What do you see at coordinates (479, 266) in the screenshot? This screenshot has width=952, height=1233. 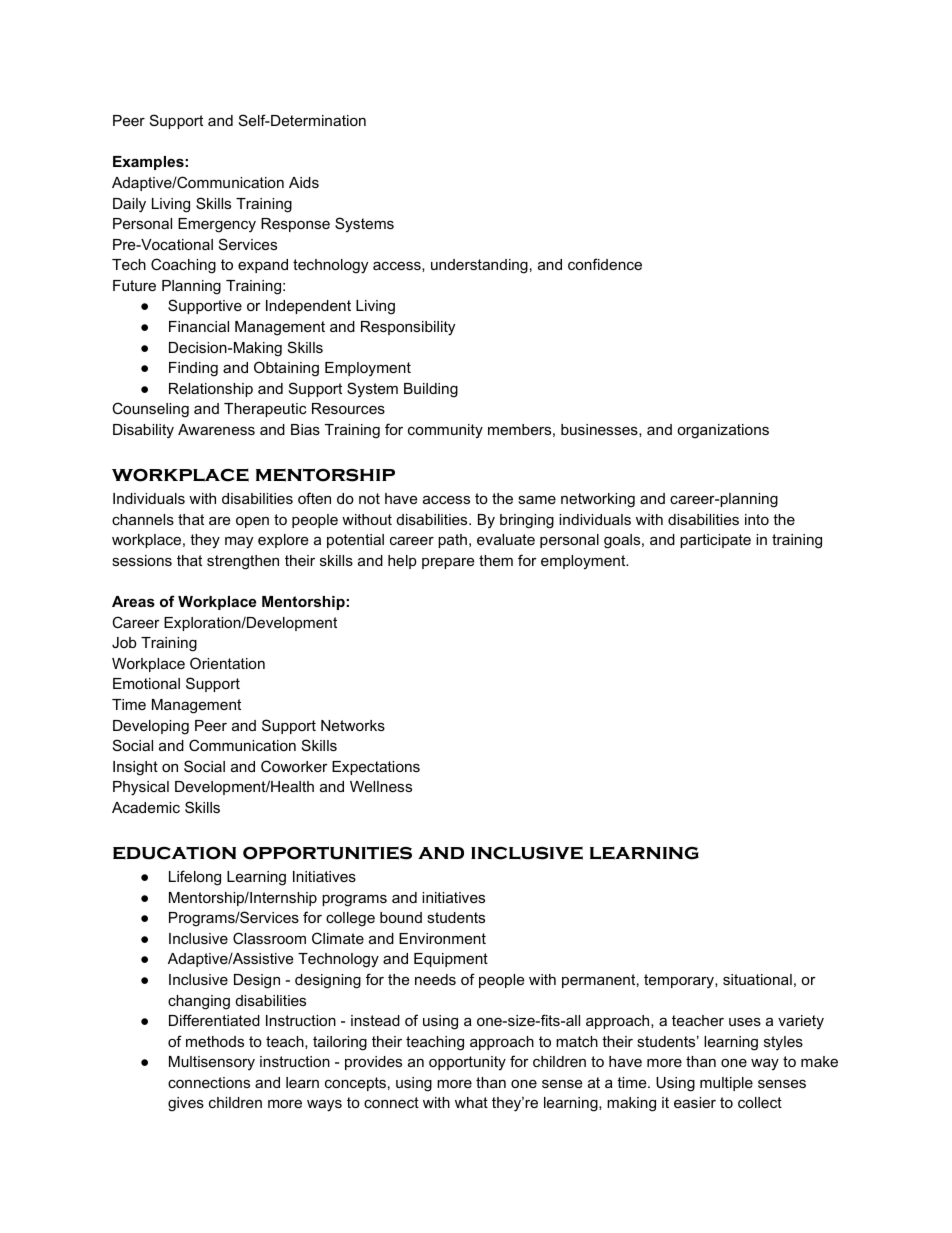 I see `understanding` at bounding box center [479, 266].
